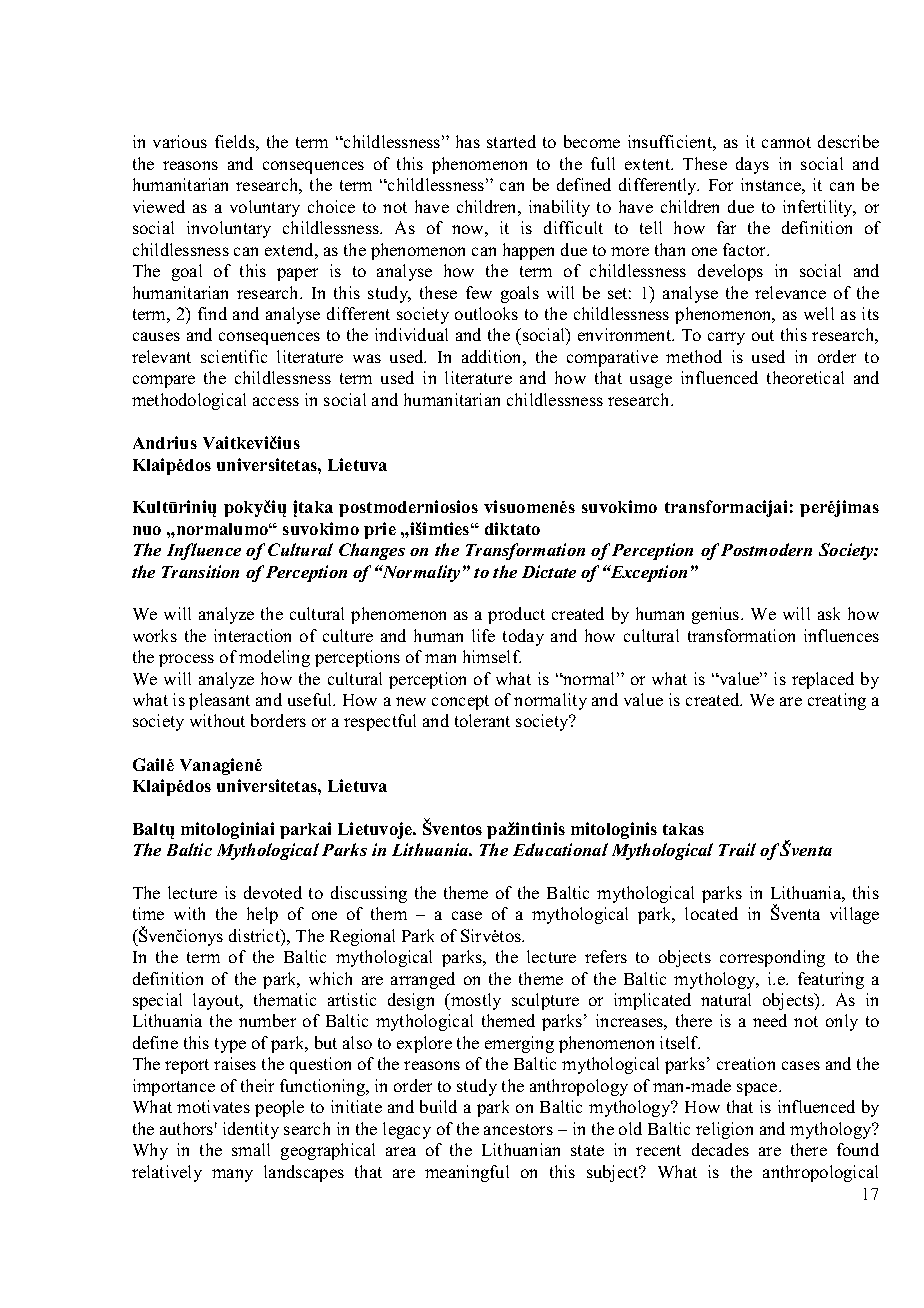 The width and height of the page is (924, 1308). I want to click on corresponding, so click(772, 958).
